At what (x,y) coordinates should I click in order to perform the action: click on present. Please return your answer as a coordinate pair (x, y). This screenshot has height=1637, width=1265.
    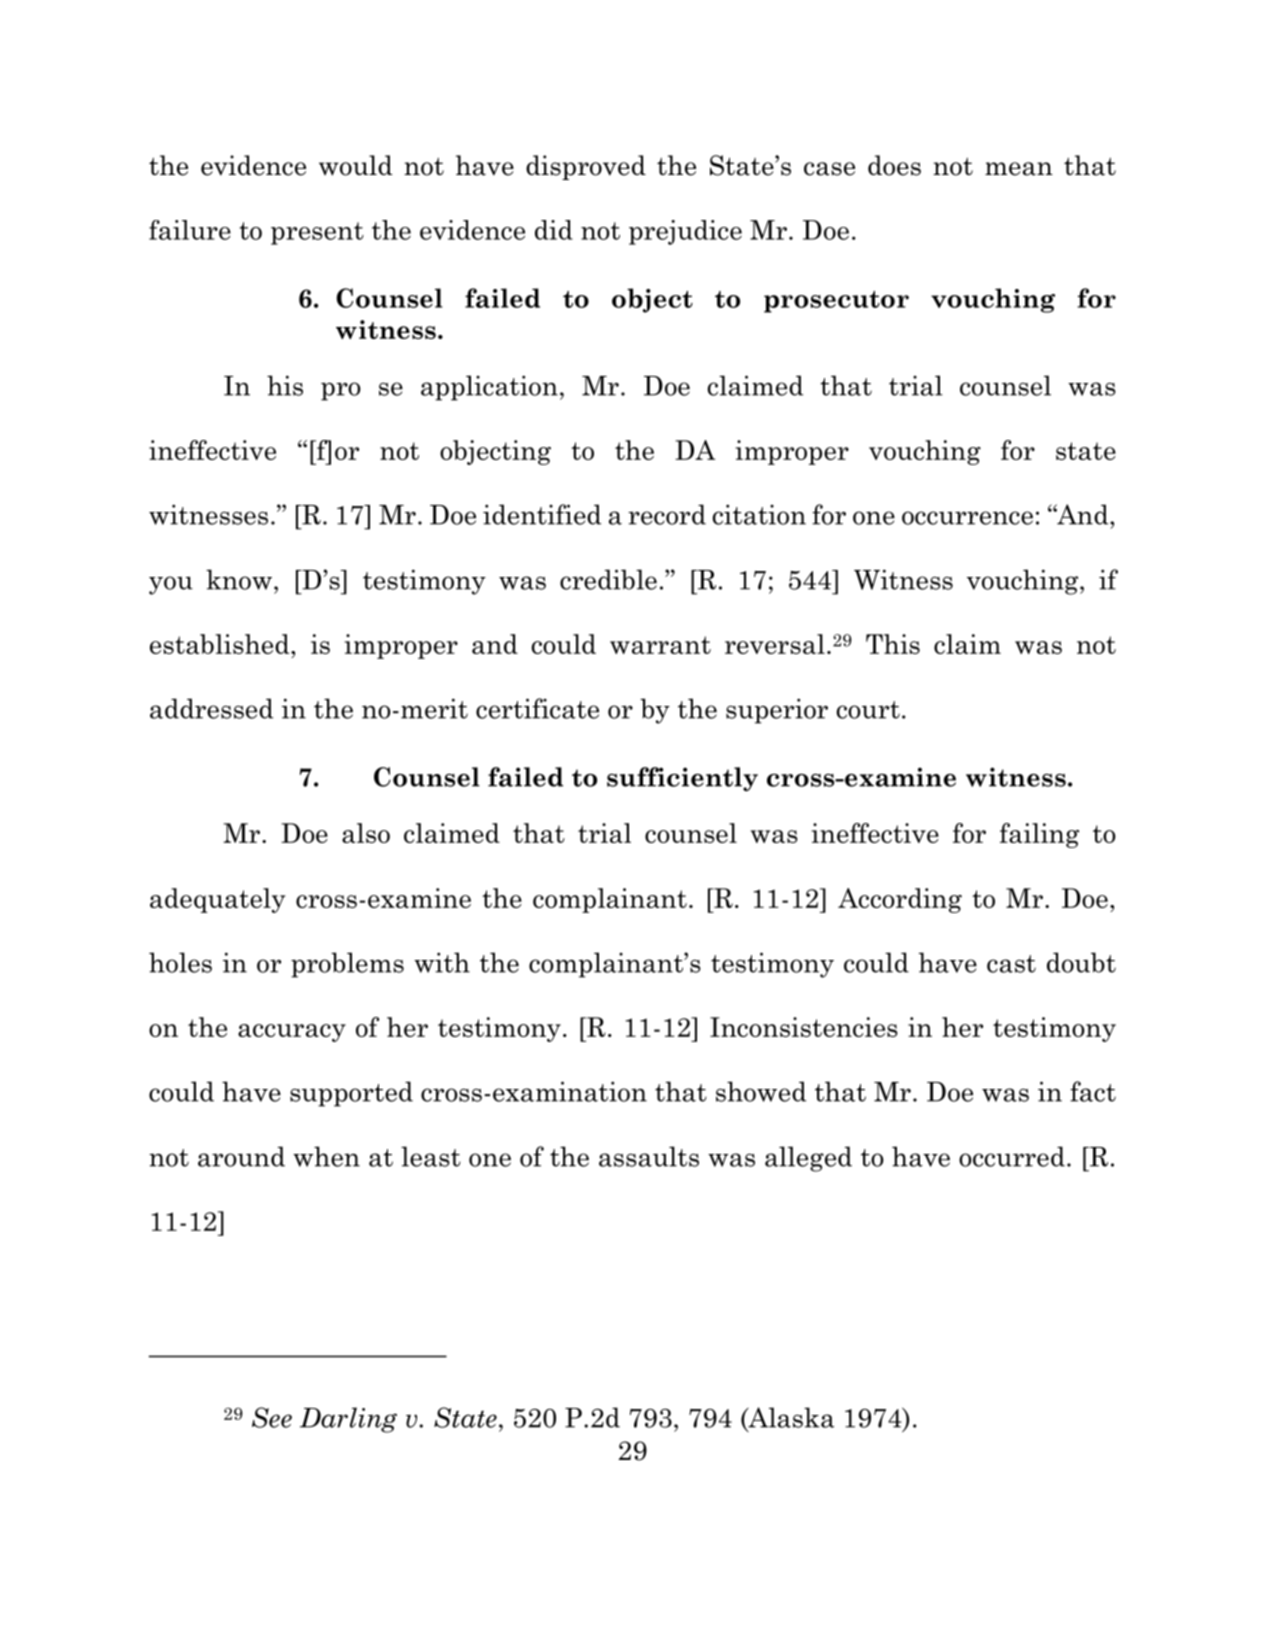
    Looking at the image, I should click on (317, 233).
